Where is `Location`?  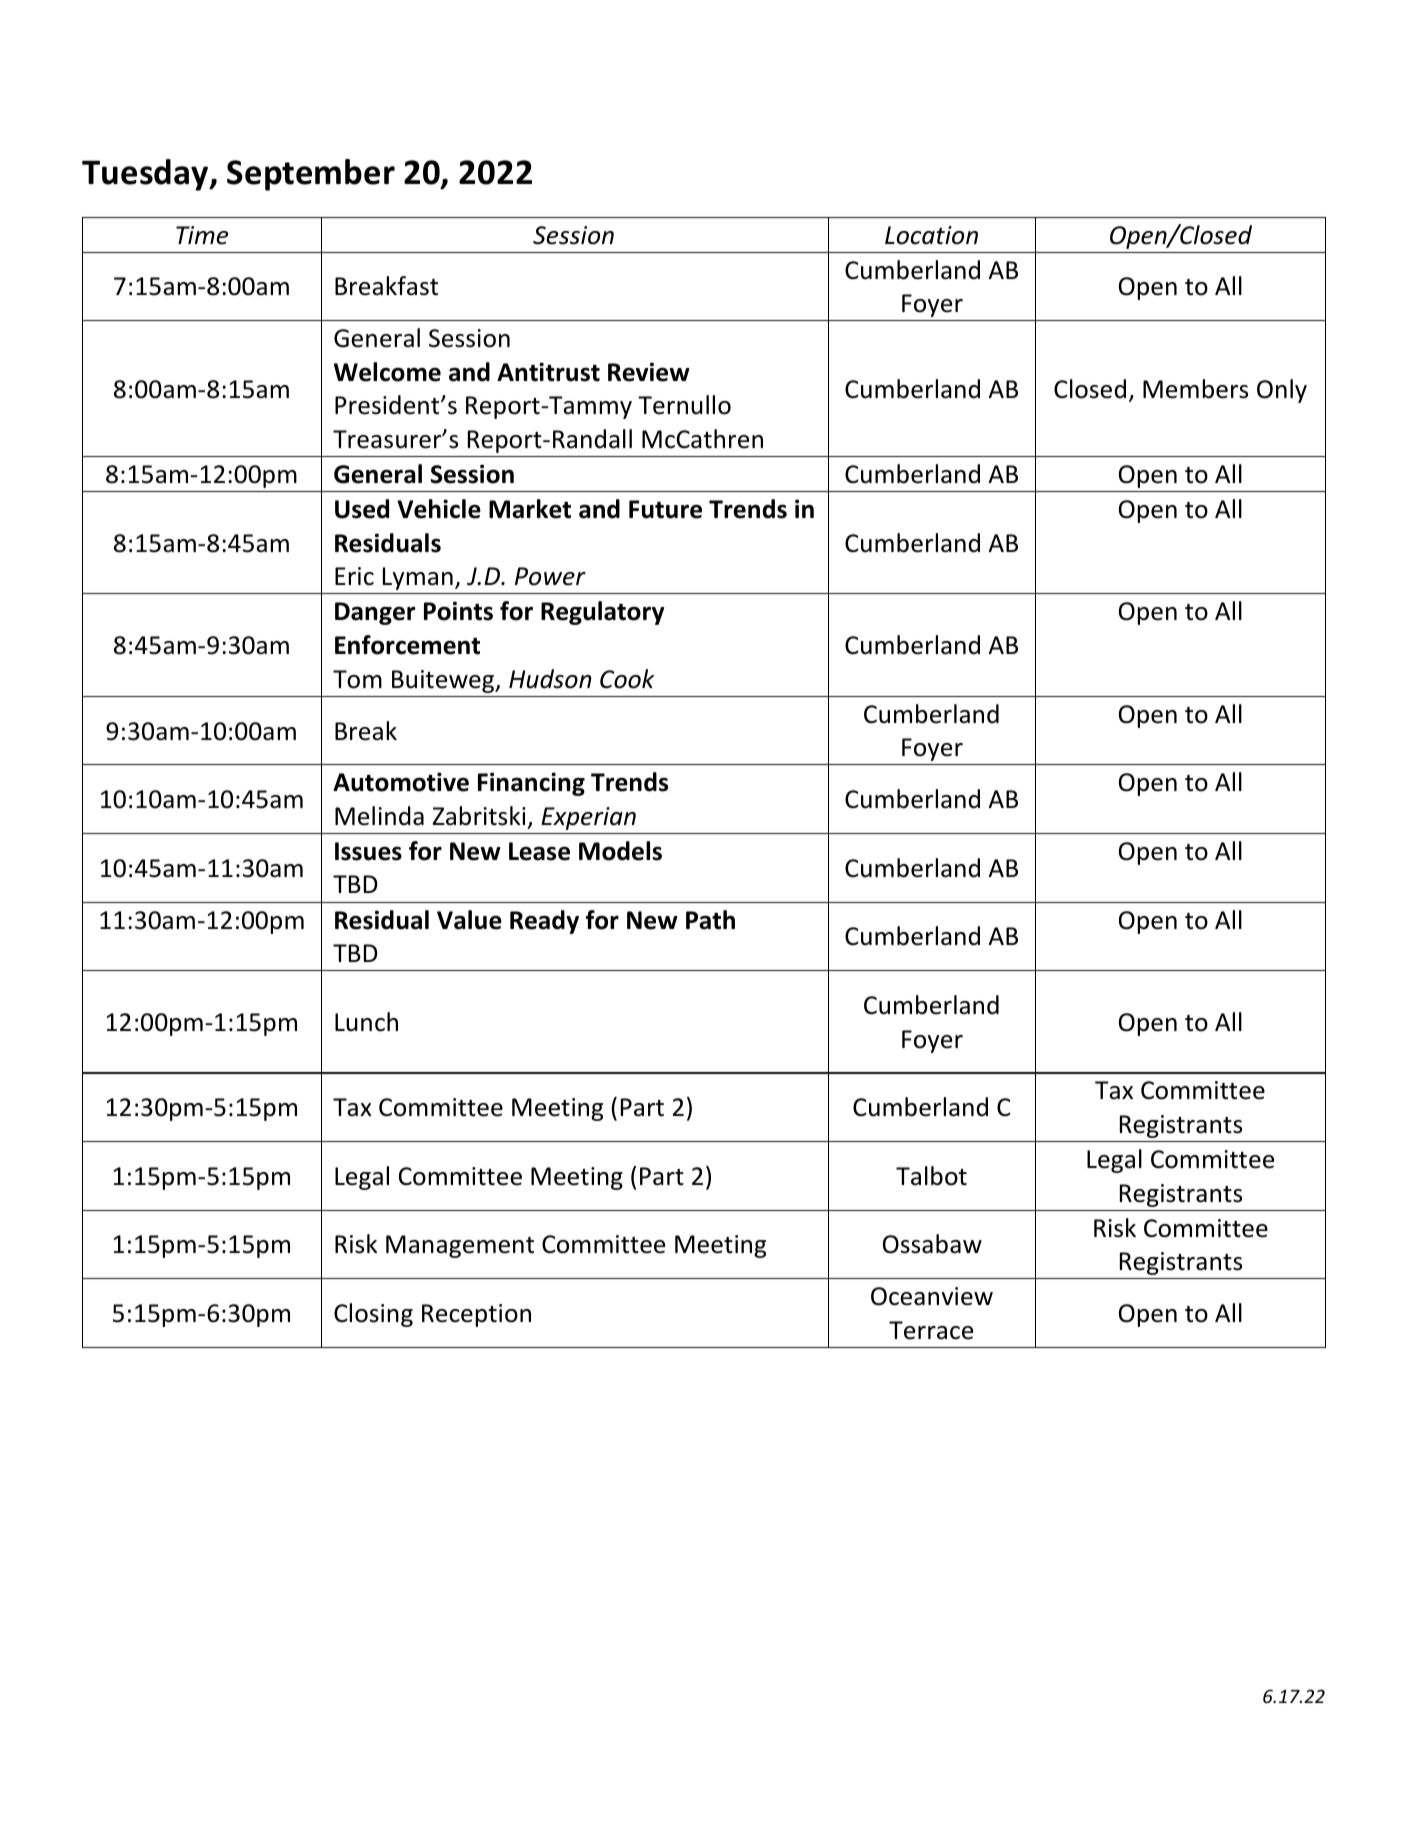
Location is located at coordinates (931, 235).
